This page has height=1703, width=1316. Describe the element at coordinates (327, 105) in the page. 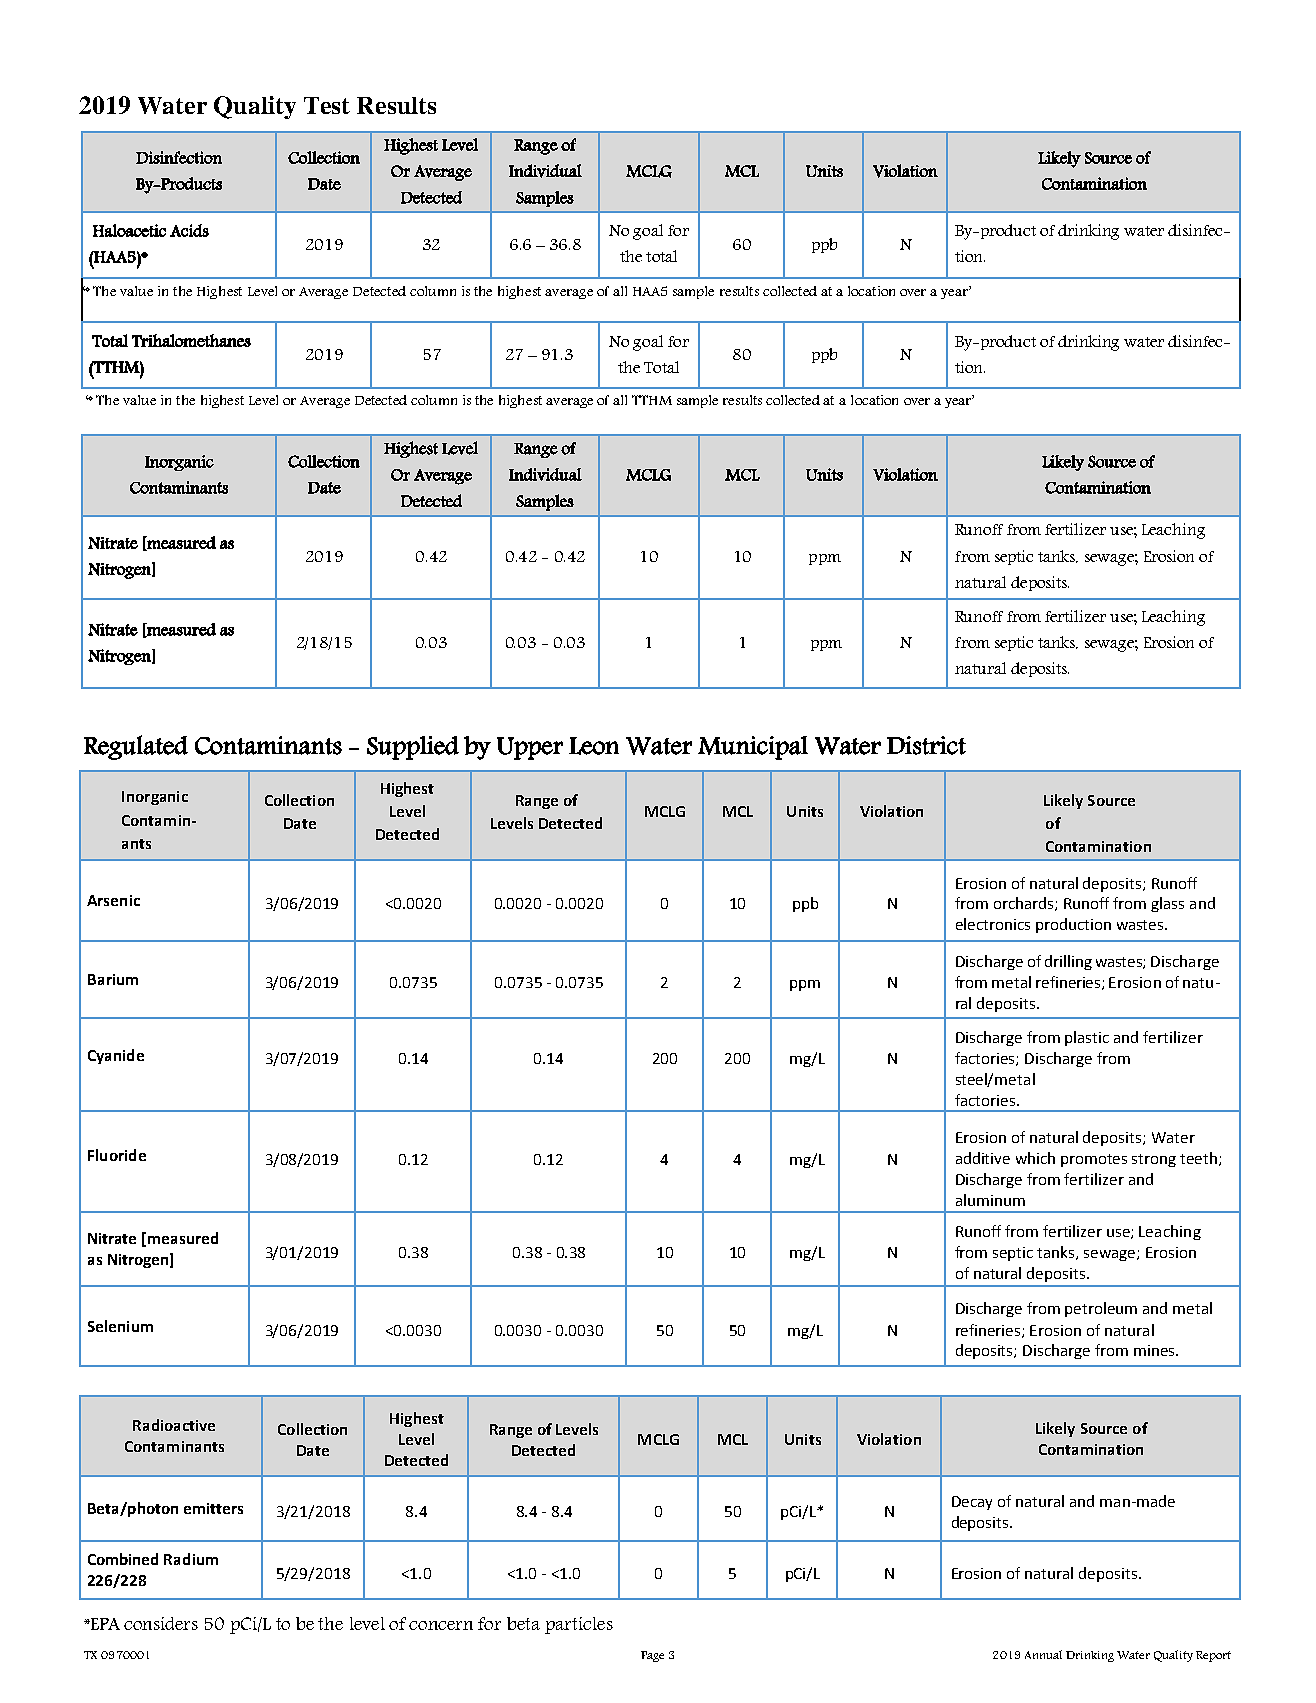

I see `Test` at that location.
